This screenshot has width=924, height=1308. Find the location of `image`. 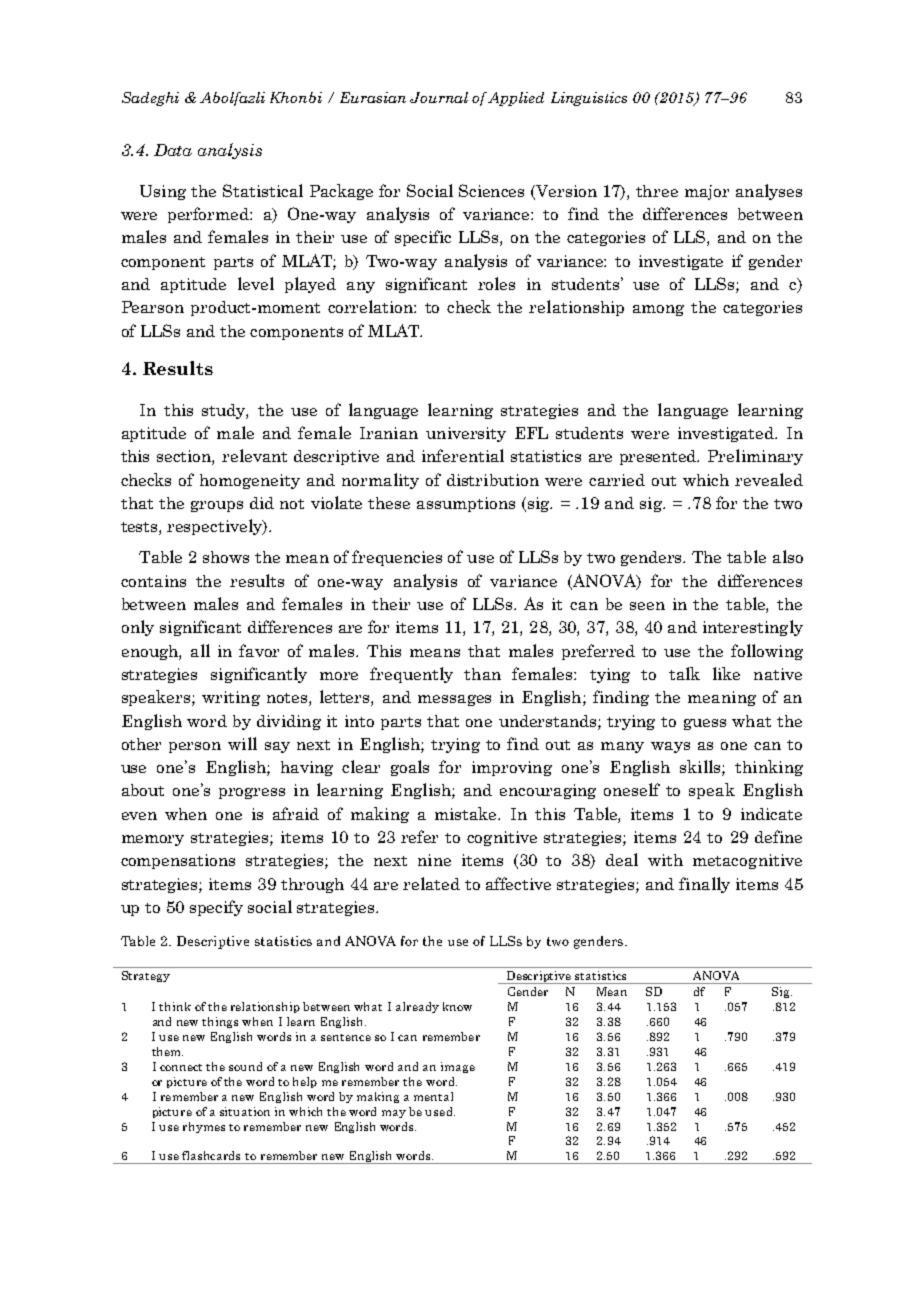

image is located at coordinates (458, 1067).
